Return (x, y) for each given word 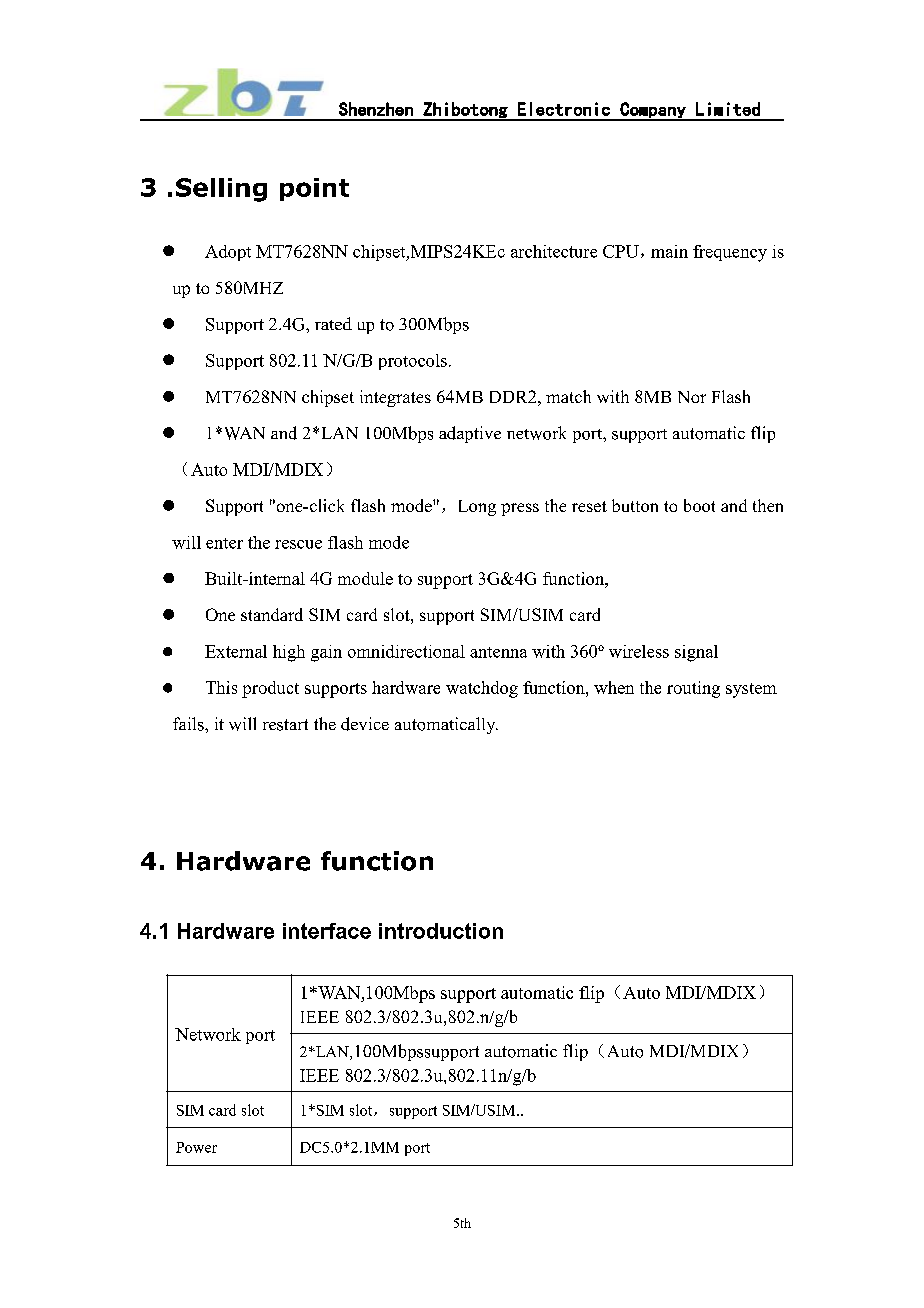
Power (196, 1147)
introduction (441, 931)
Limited (728, 109)
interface (327, 931)
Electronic (564, 109)
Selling (221, 190)
